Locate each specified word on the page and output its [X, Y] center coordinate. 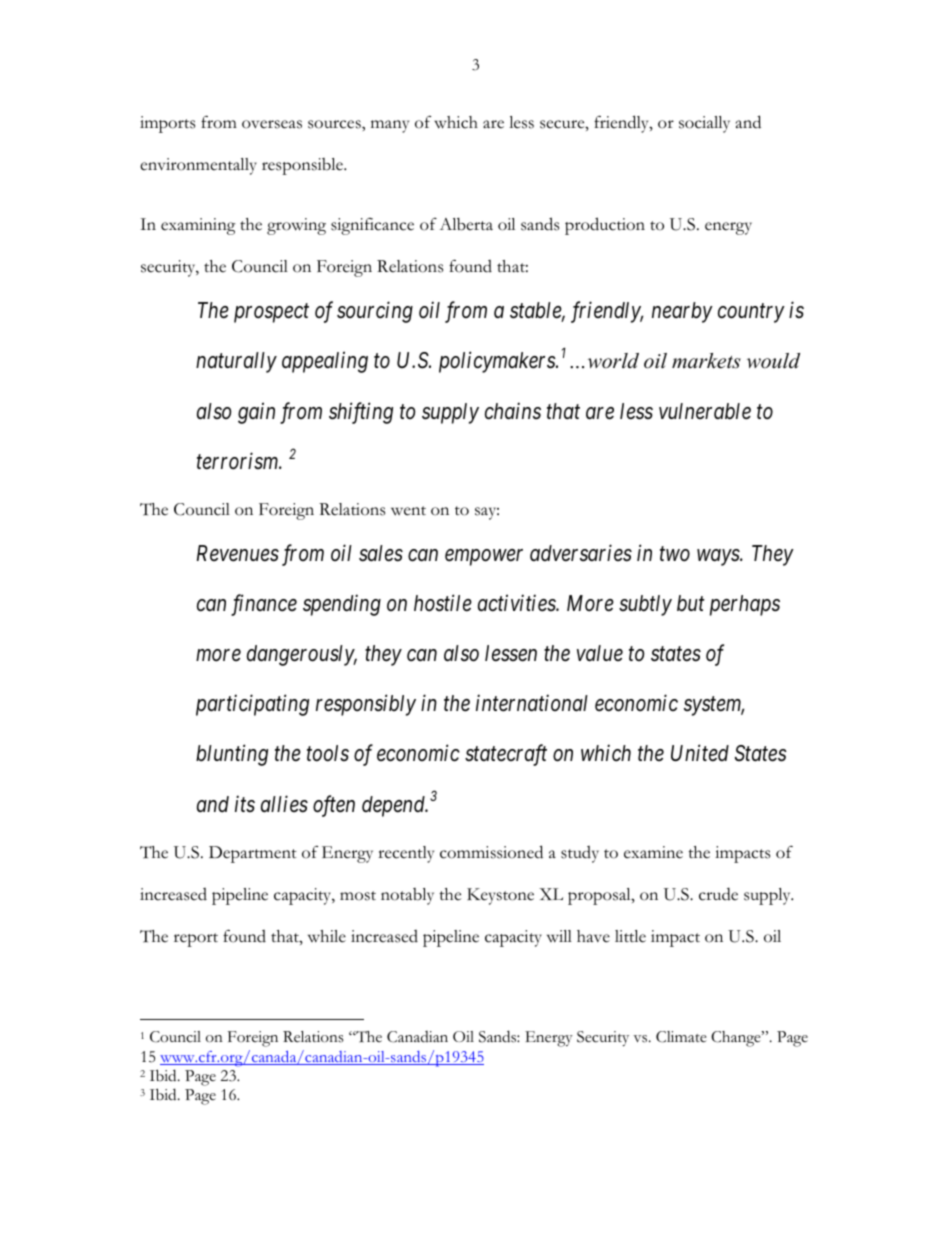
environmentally [198, 166]
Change [737, 1039]
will [559, 936]
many [390, 126]
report [196, 940]
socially [704, 124]
